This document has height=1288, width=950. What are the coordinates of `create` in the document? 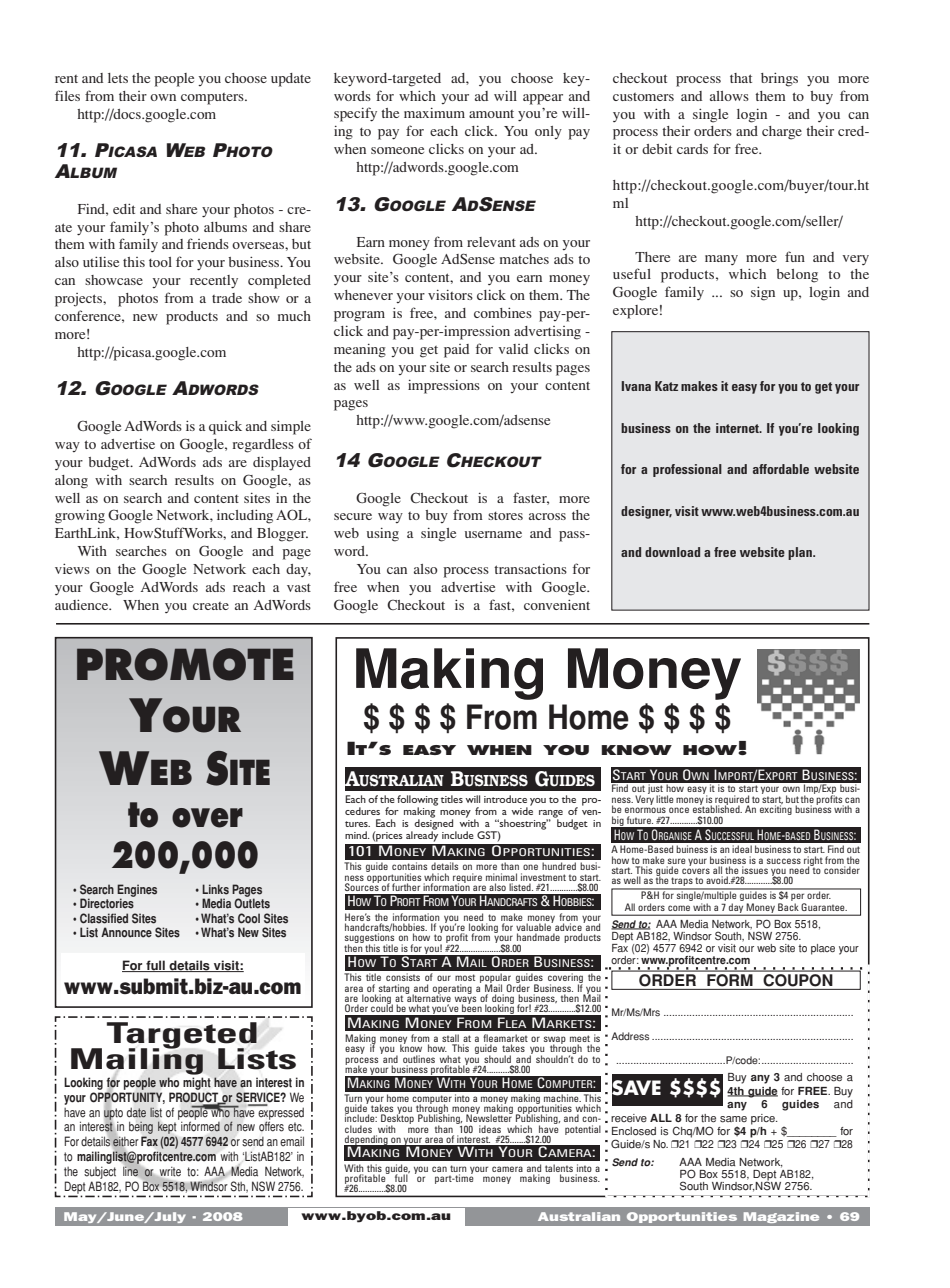 It's located at (211, 606).
